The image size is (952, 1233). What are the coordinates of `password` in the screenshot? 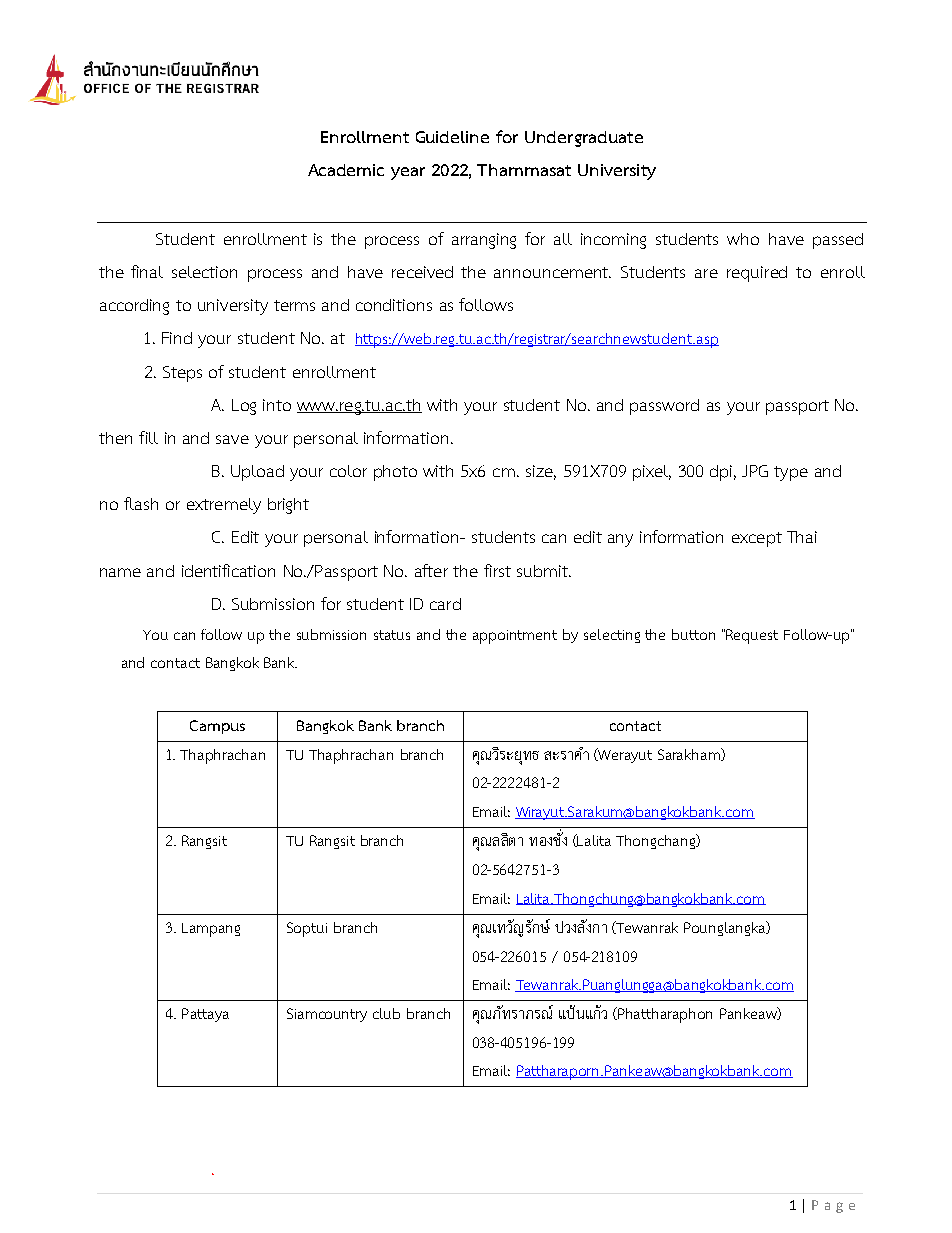 It's located at (664, 407).
